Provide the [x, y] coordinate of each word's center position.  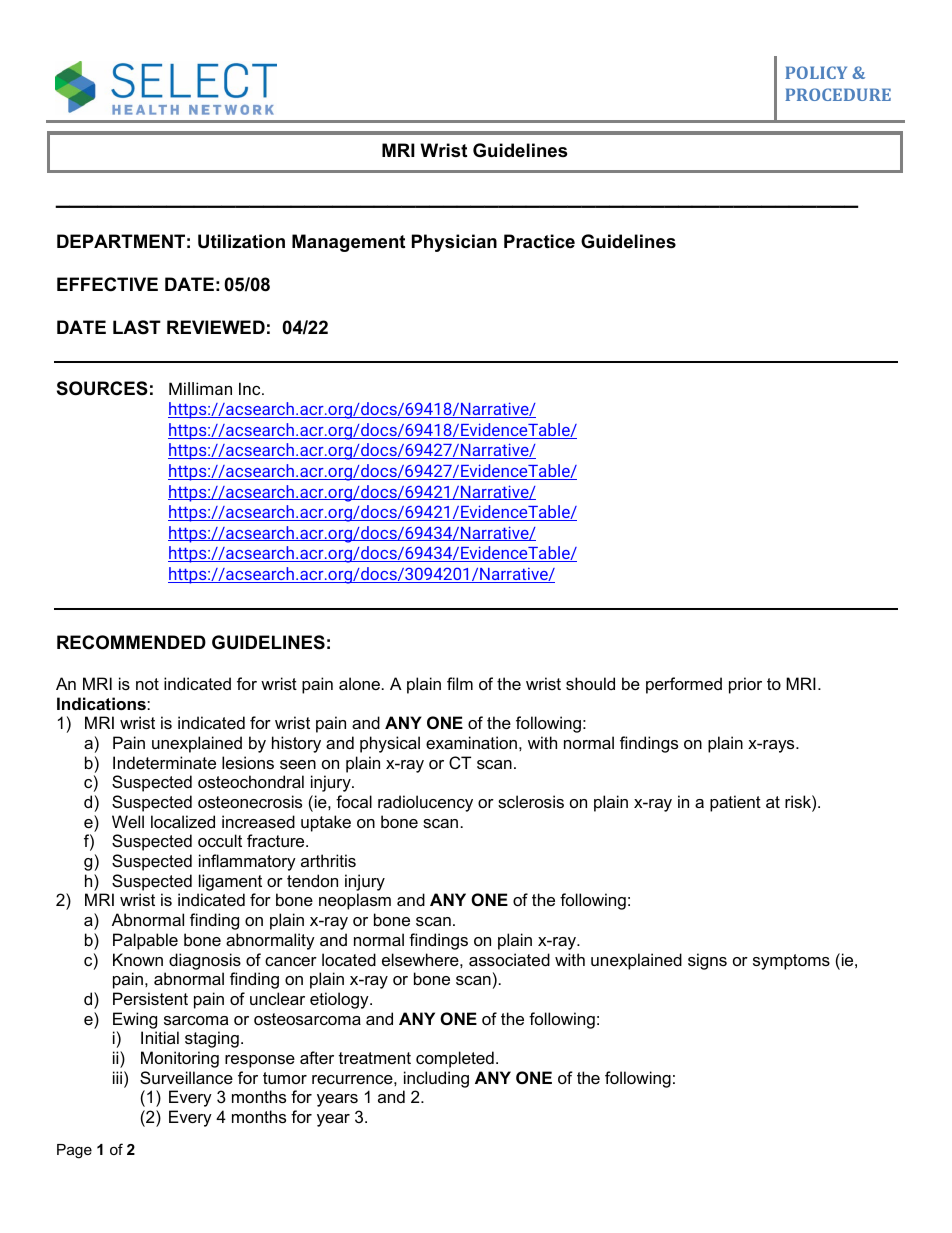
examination [471, 742]
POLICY [816, 72]
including [436, 1079]
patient [735, 803]
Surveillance [186, 1077]
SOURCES [102, 388]
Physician [454, 243]
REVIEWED [216, 327]
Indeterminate [164, 762]
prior [745, 685]
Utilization [241, 241]
